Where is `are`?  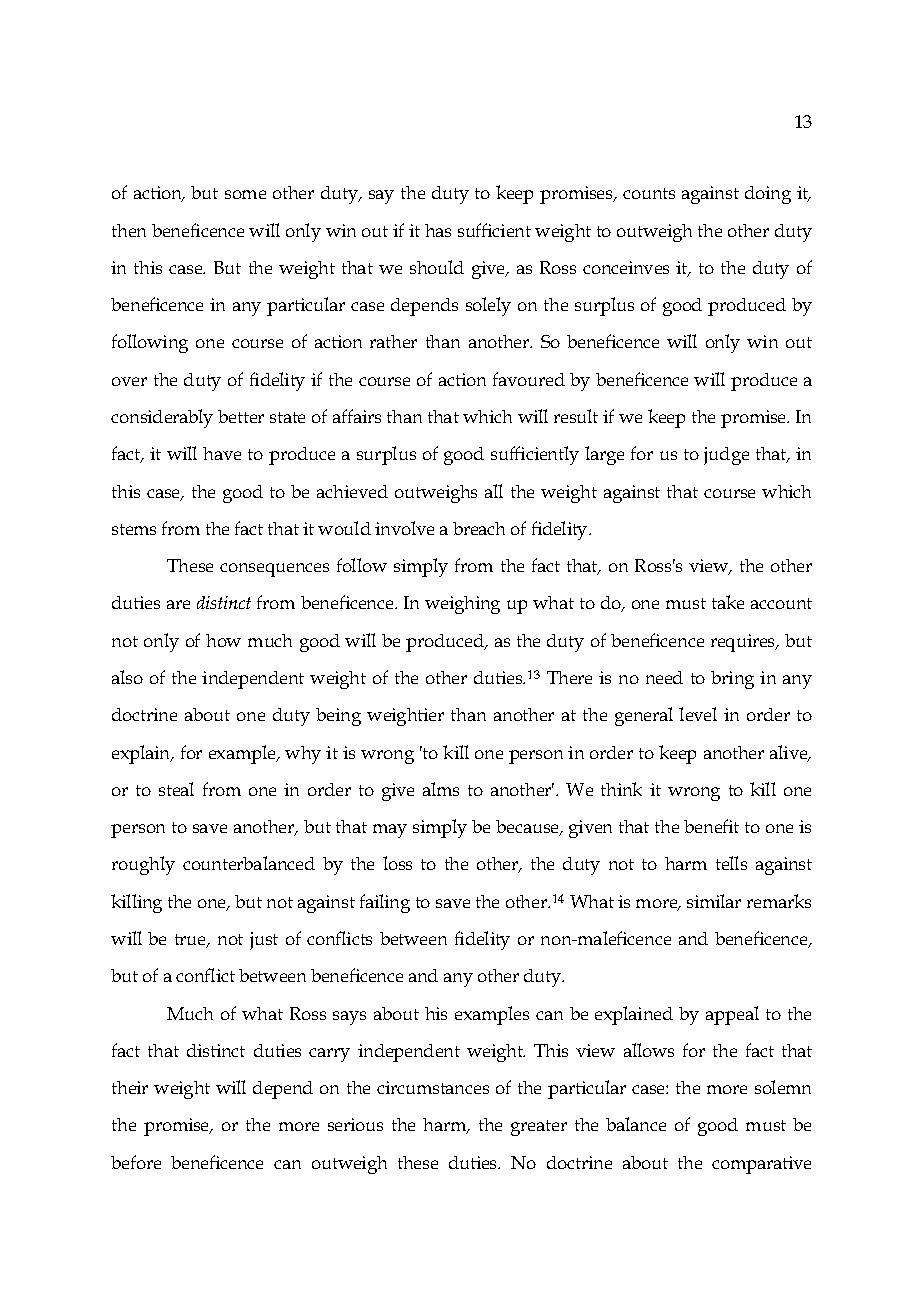
are is located at coordinates (178, 604).
